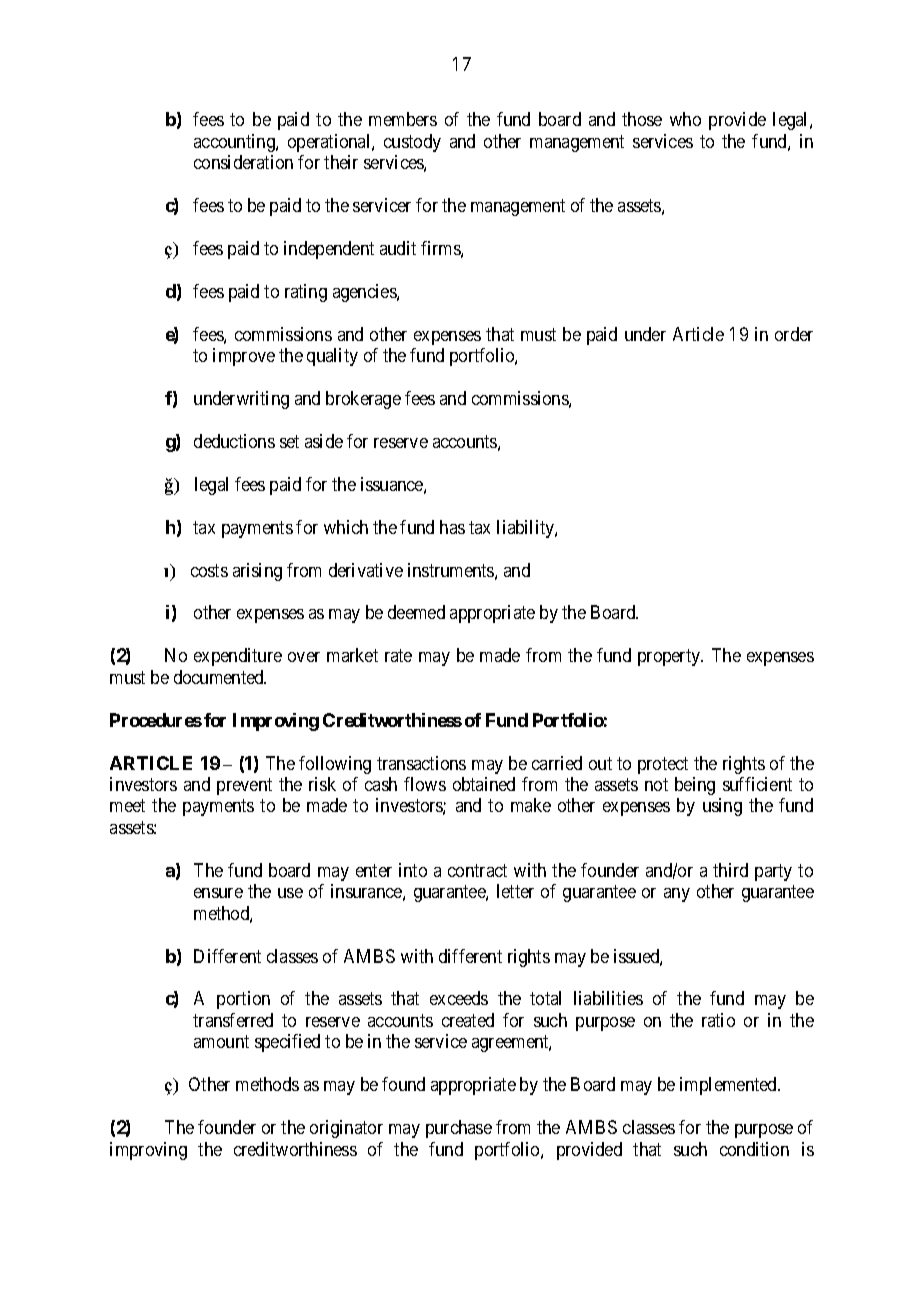 The width and height of the image is (924, 1308). Describe the element at coordinates (412, 143) in the image. I see `custody` at that location.
